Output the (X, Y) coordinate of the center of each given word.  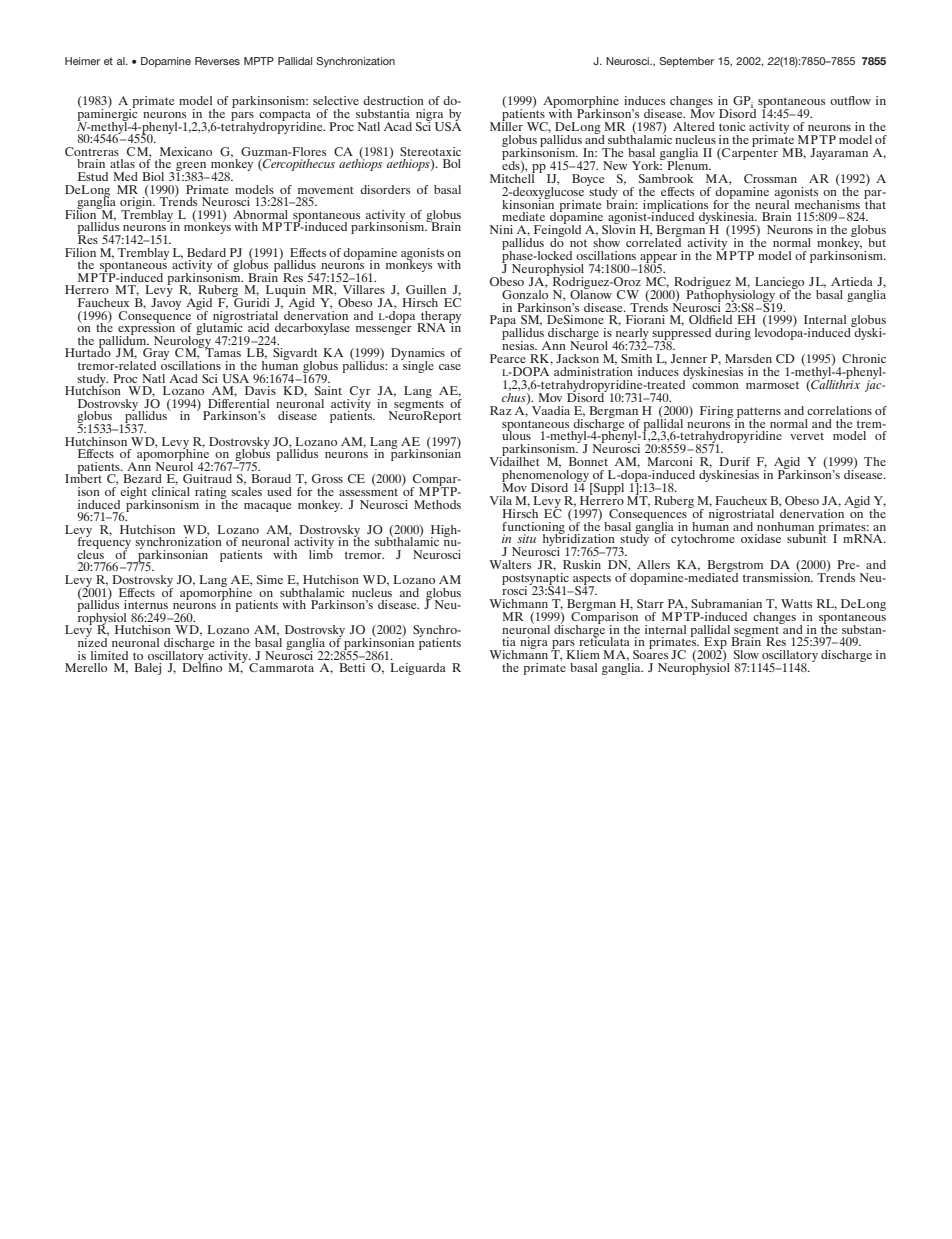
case (450, 367)
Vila (501, 500)
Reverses (217, 61)
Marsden (748, 358)
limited (109, 655)
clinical (171, 490)
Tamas (222, 351)
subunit (807, 537)
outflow (850, 100)
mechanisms (827, 204)
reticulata (604, 640)
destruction (393, 100)
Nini (501, 229)
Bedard (206, 252)
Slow (746, 654)
